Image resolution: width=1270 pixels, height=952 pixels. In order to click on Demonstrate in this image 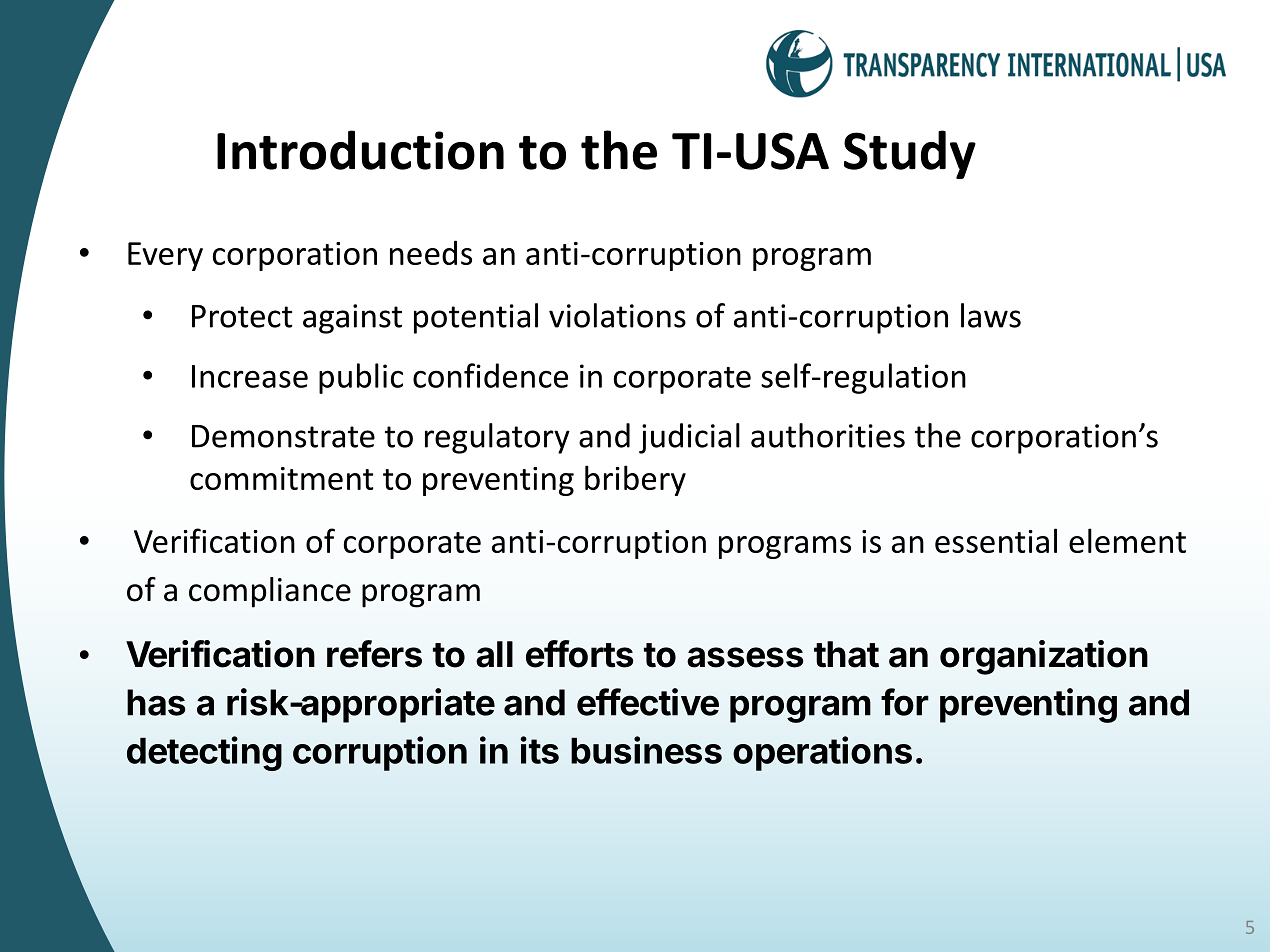, I will do `click(283, 436)`.
